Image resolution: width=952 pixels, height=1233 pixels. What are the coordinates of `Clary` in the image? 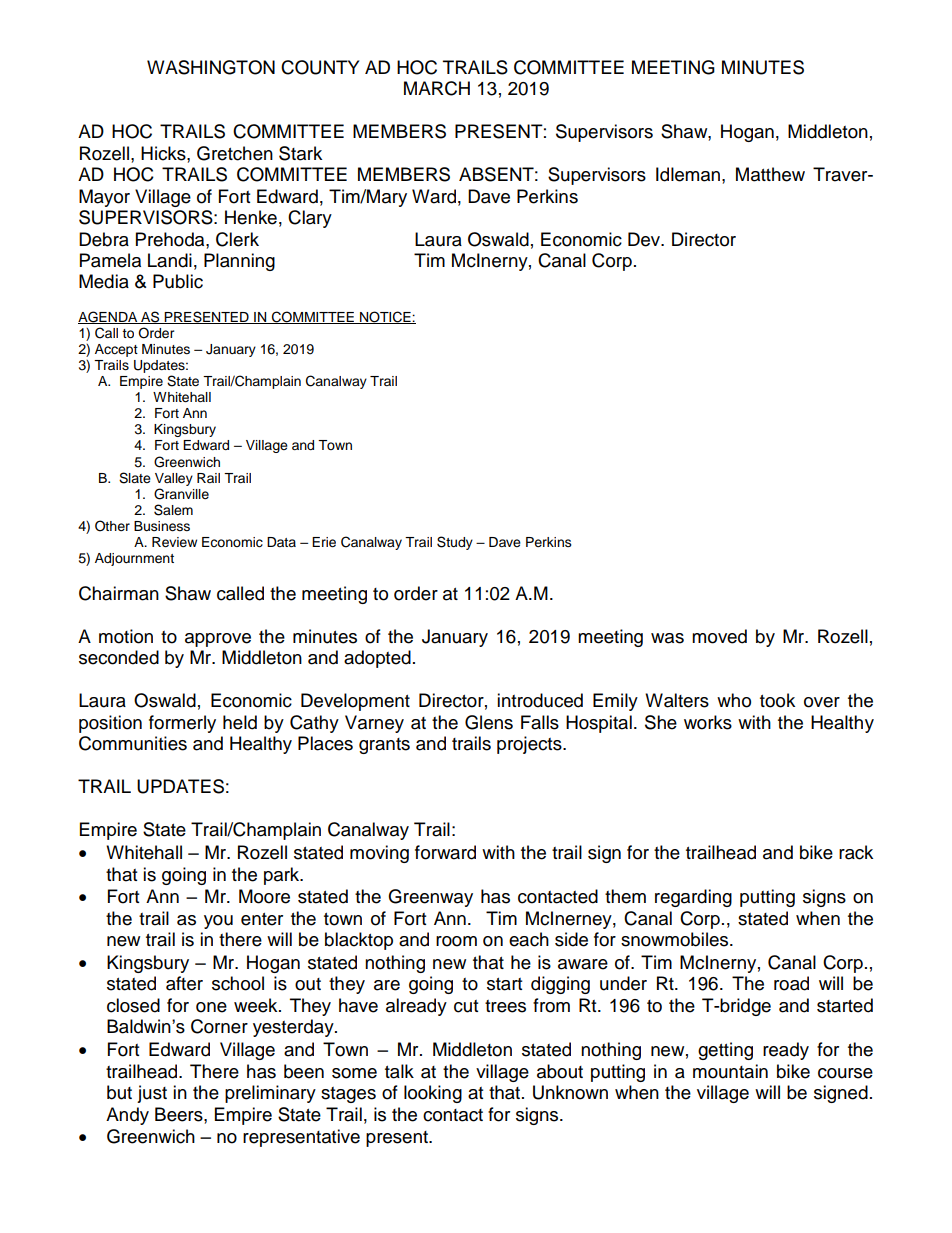 It's located at (310, 219).
